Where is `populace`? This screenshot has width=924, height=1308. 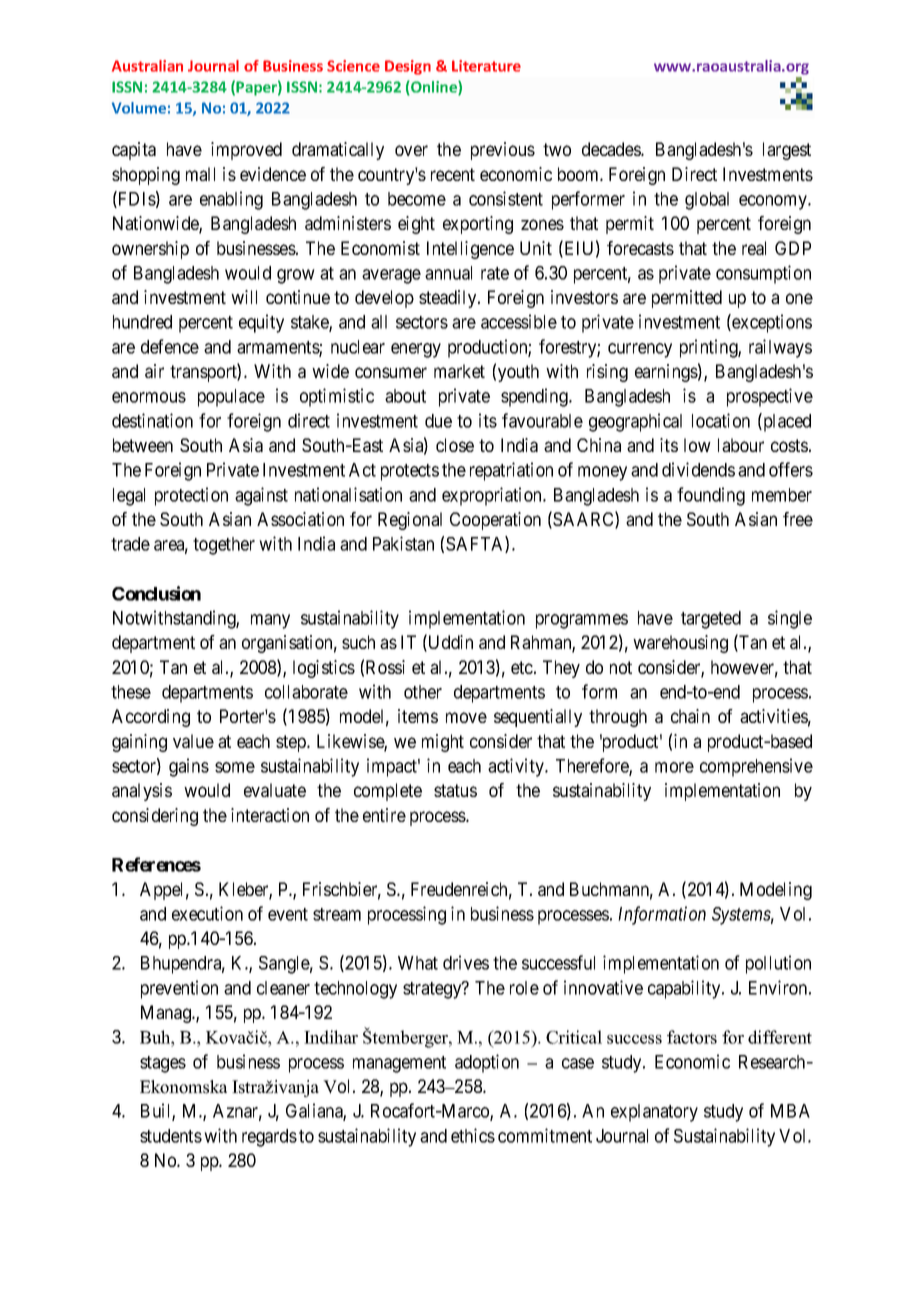
populace is located at coordinates (231, 398).
